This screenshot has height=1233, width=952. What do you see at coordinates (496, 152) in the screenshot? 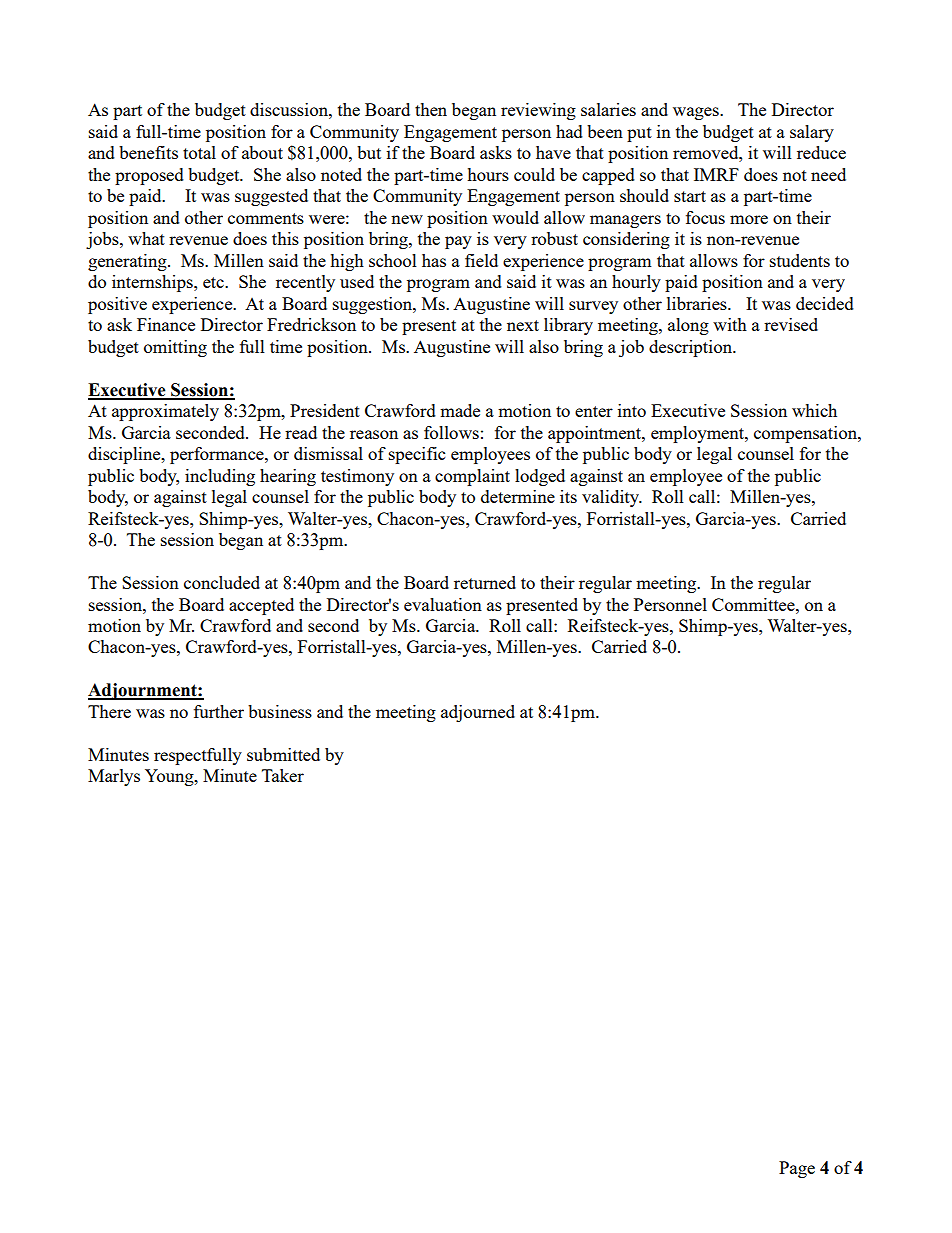
I see `asks` at bounding box center [496, 152].
